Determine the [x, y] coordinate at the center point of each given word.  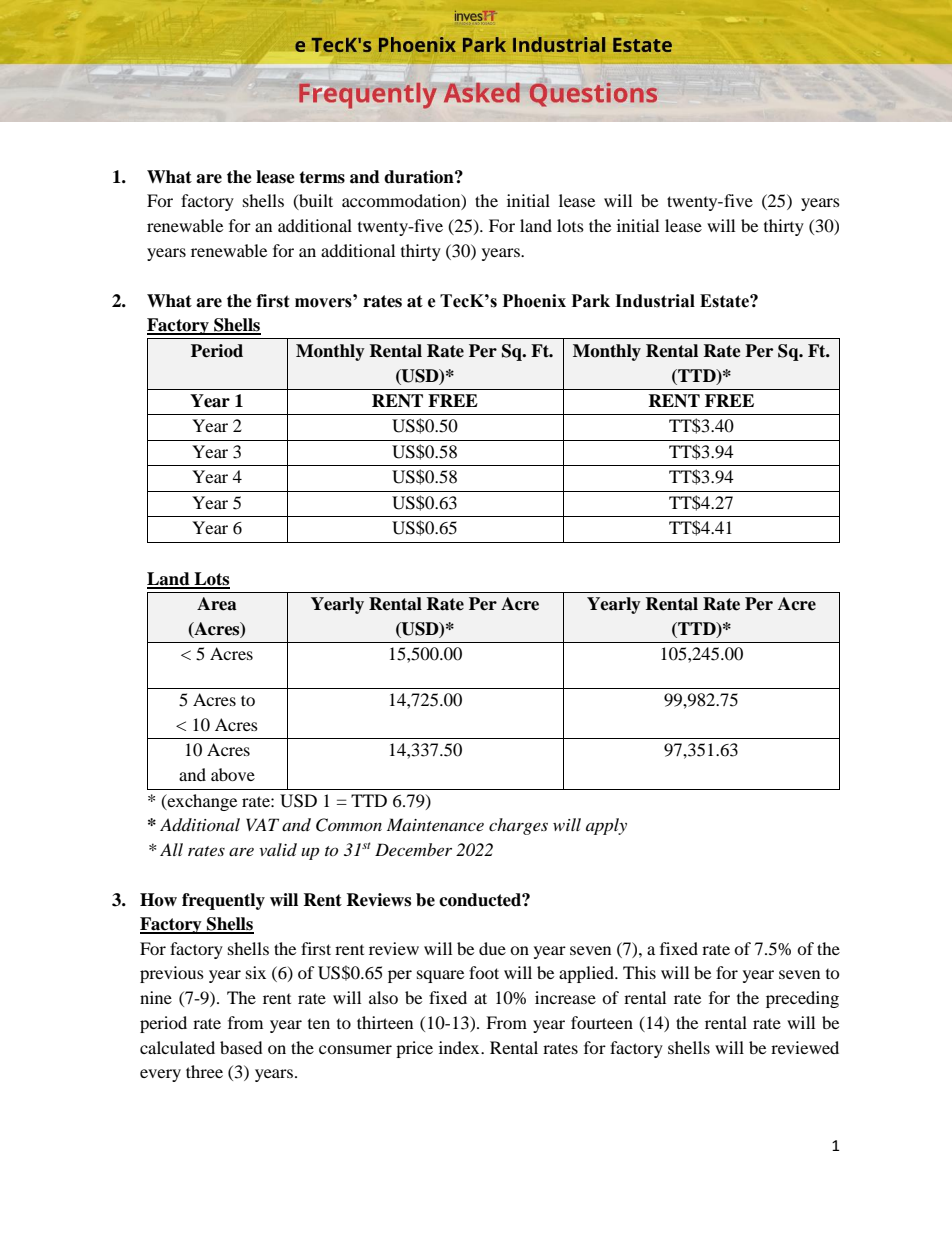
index [460, 1047]
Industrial [655, 301]
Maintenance [435, 824]
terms [322, 177]
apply [606, 826]
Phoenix [534, 301]
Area [217, 604]
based [241, 1047]
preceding [802, 999]
